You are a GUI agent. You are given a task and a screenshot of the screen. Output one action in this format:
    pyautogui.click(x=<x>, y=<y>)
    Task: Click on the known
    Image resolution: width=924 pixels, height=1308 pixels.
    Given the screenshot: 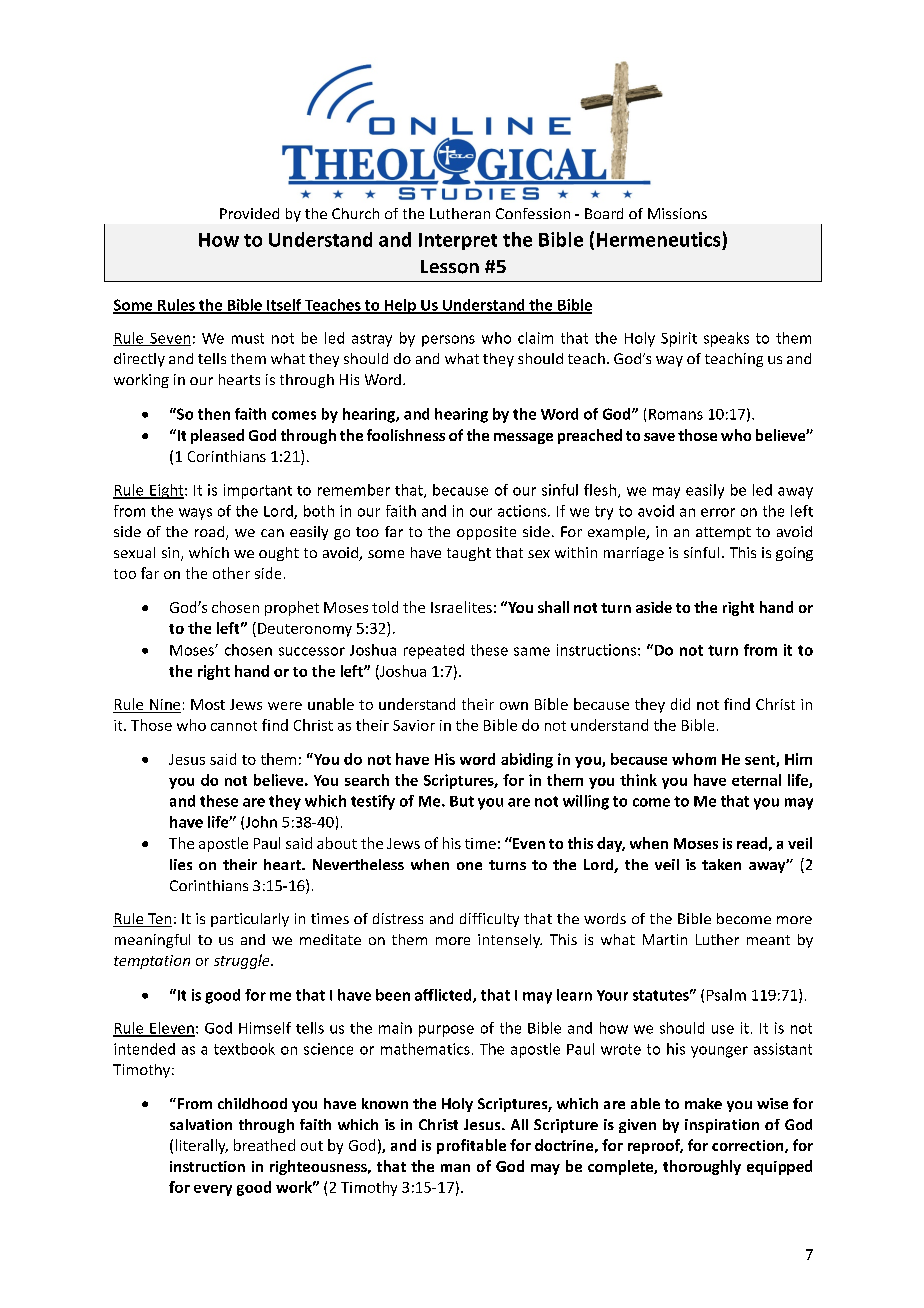 What is the action you would take?
    pyautogui.click(x=385, y=1103)
